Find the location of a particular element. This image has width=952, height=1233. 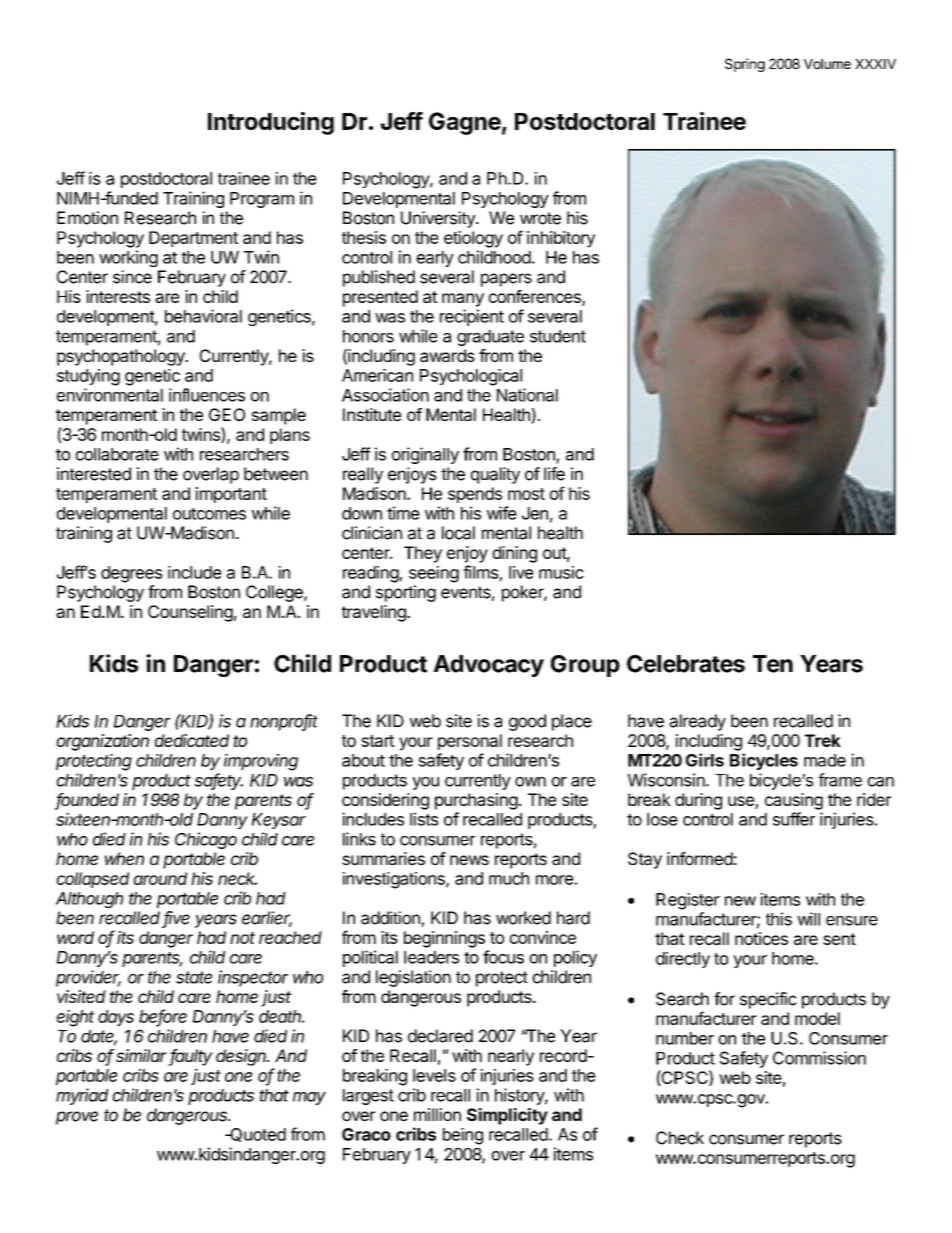

graduate is located at coordinates (490, 338).
